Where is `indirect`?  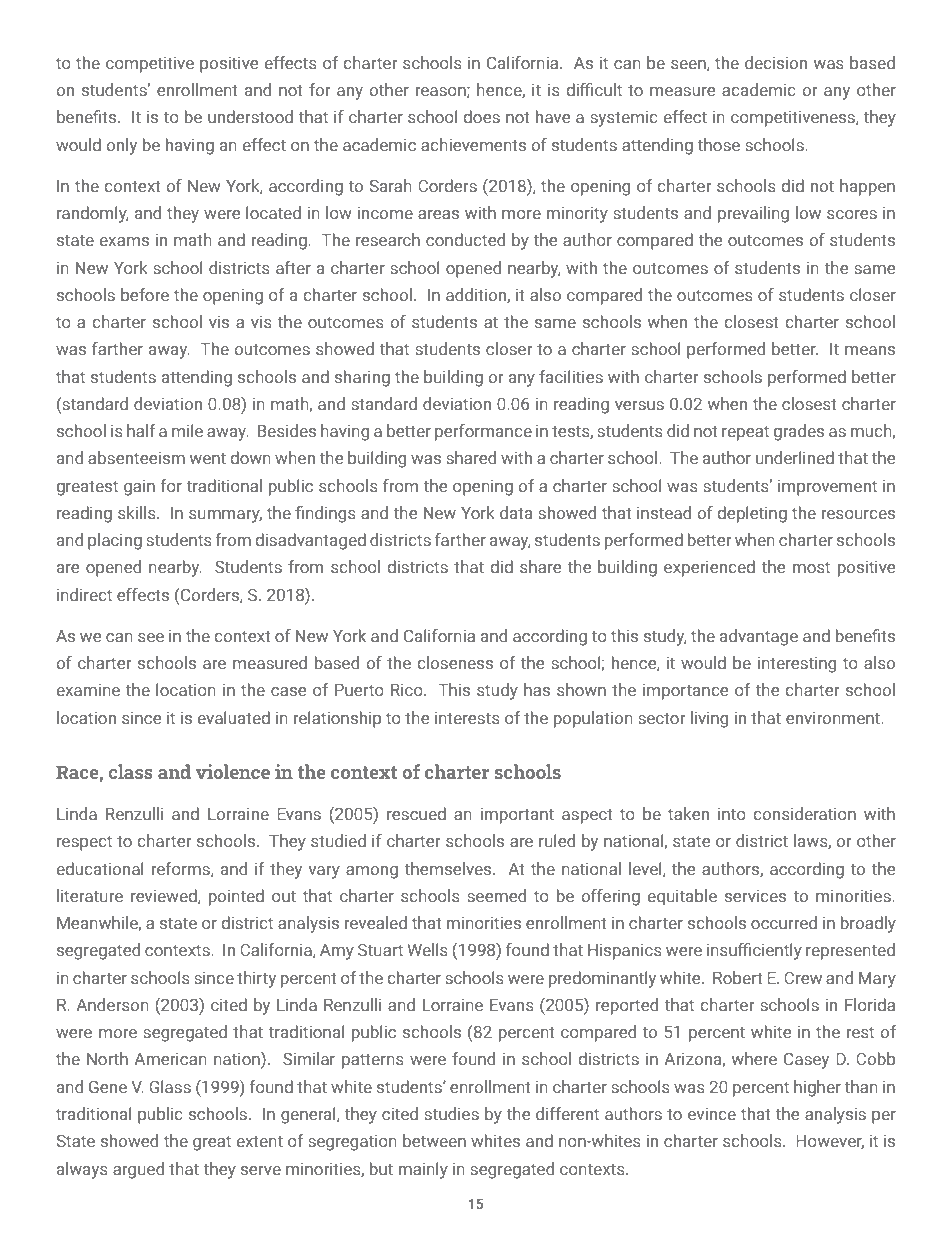 indirect is located at coordinates (84, 594).
